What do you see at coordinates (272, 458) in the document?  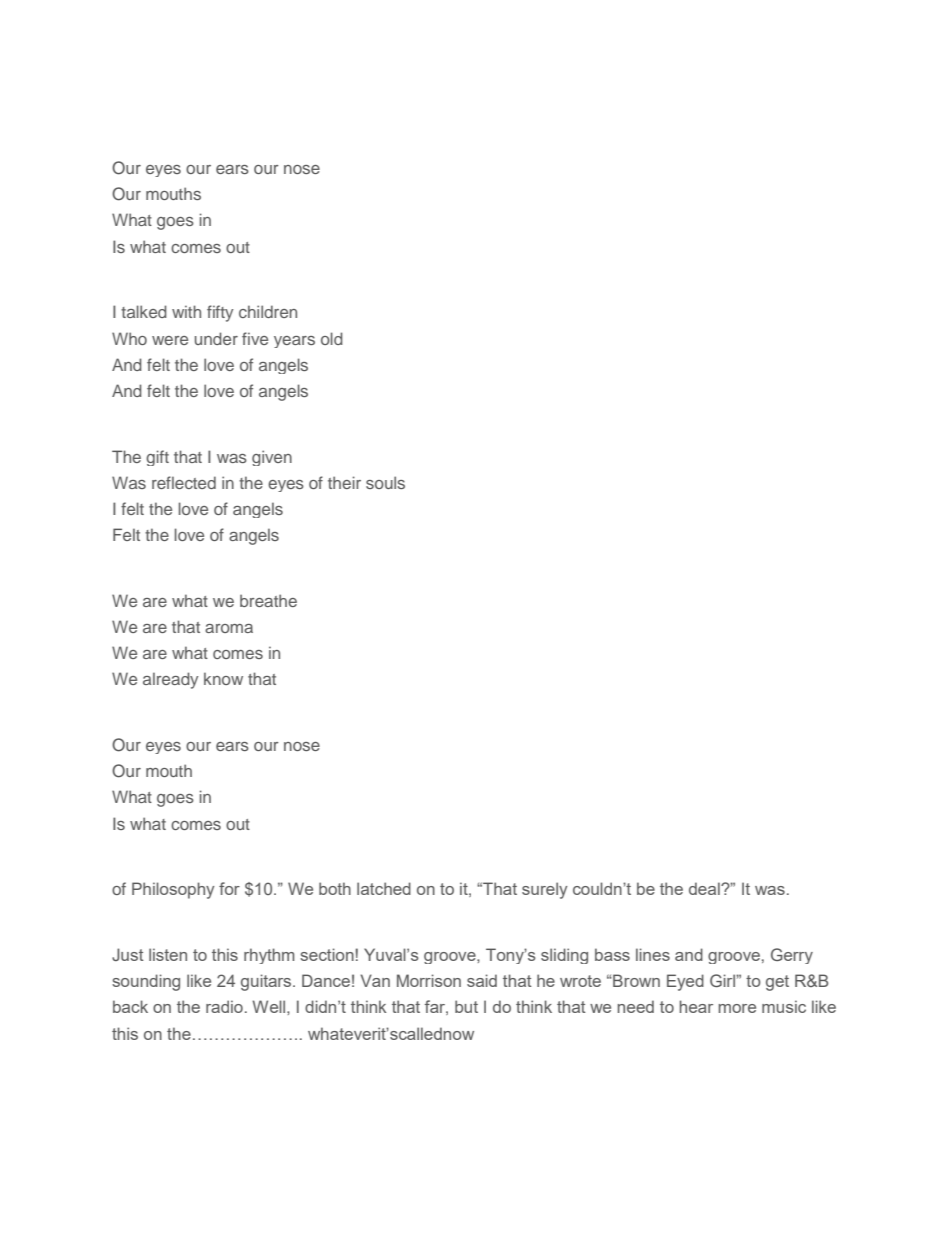 I see `given` at bounding box center [272, 458].
